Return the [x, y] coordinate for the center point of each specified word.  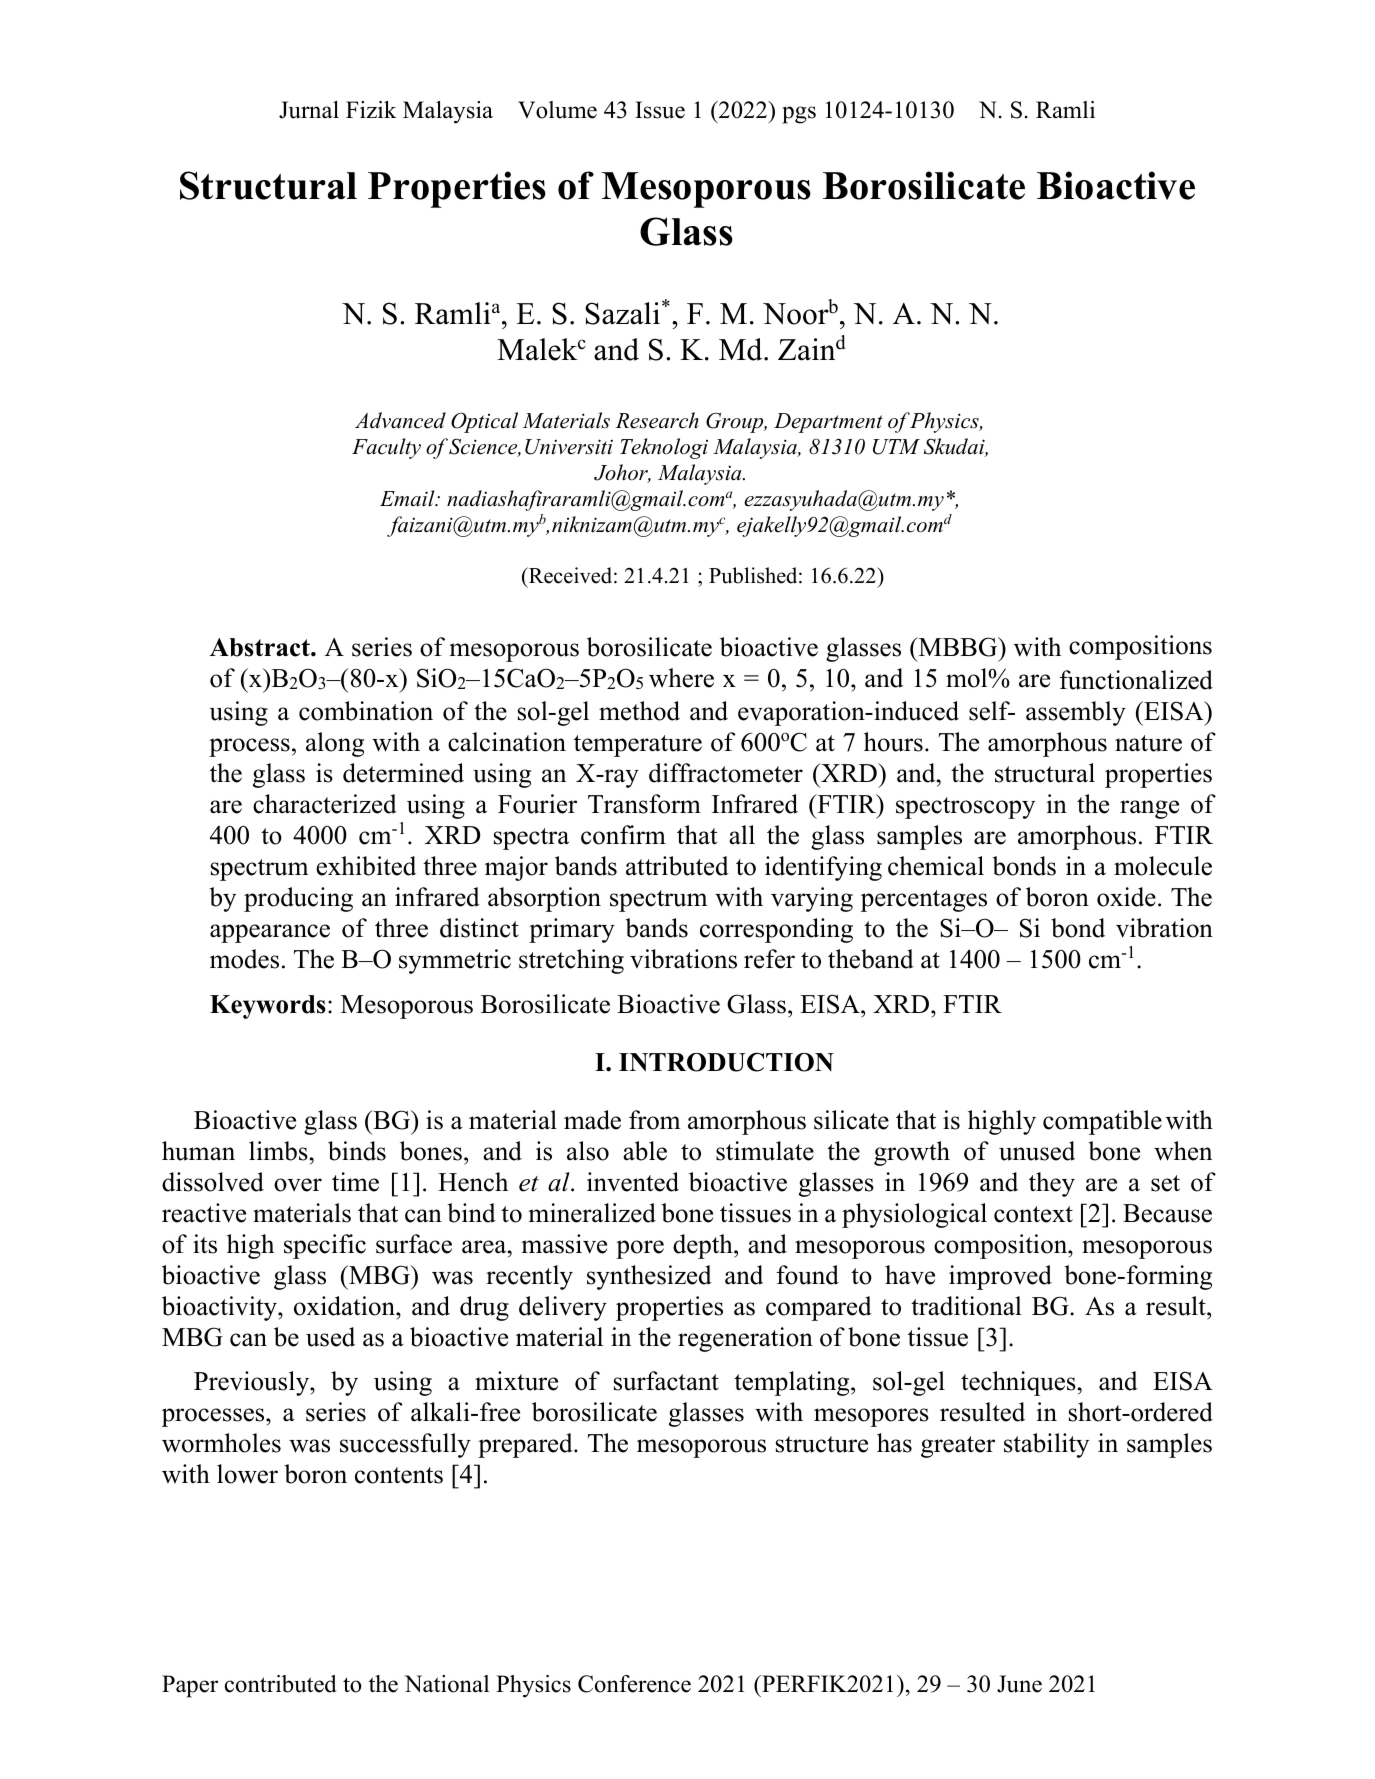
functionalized [1136, 680]
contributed [281, 1684]
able [645, 1151]
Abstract [261, 647]
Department [828, 423]
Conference [634, 1684]
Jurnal [309, 110]
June [1019, 1684]
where [681, 678]
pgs [799, 115]
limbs [278, 1151]
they [1052, 1184]
